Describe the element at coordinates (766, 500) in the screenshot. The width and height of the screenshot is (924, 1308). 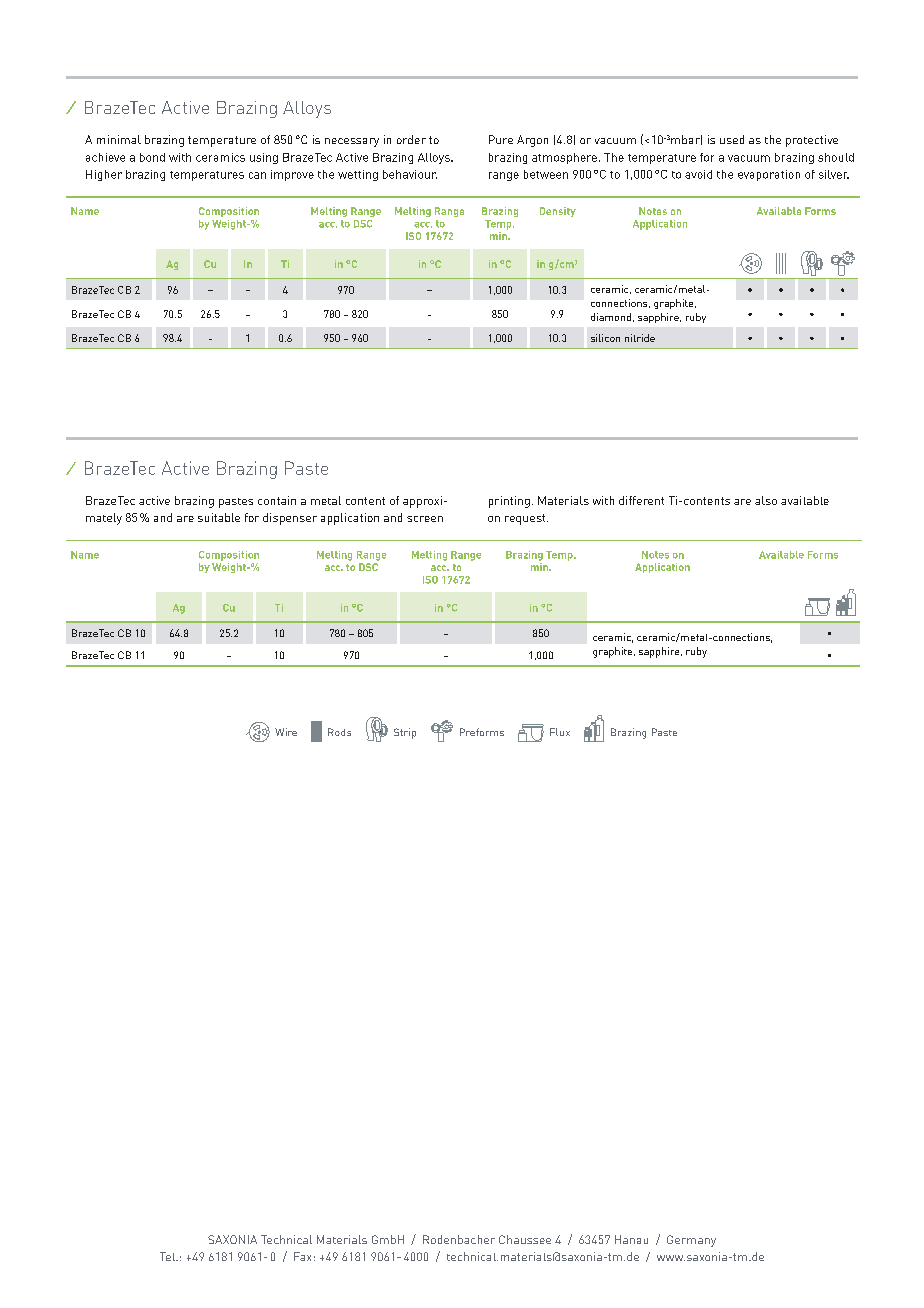
I see `also` at that location.
